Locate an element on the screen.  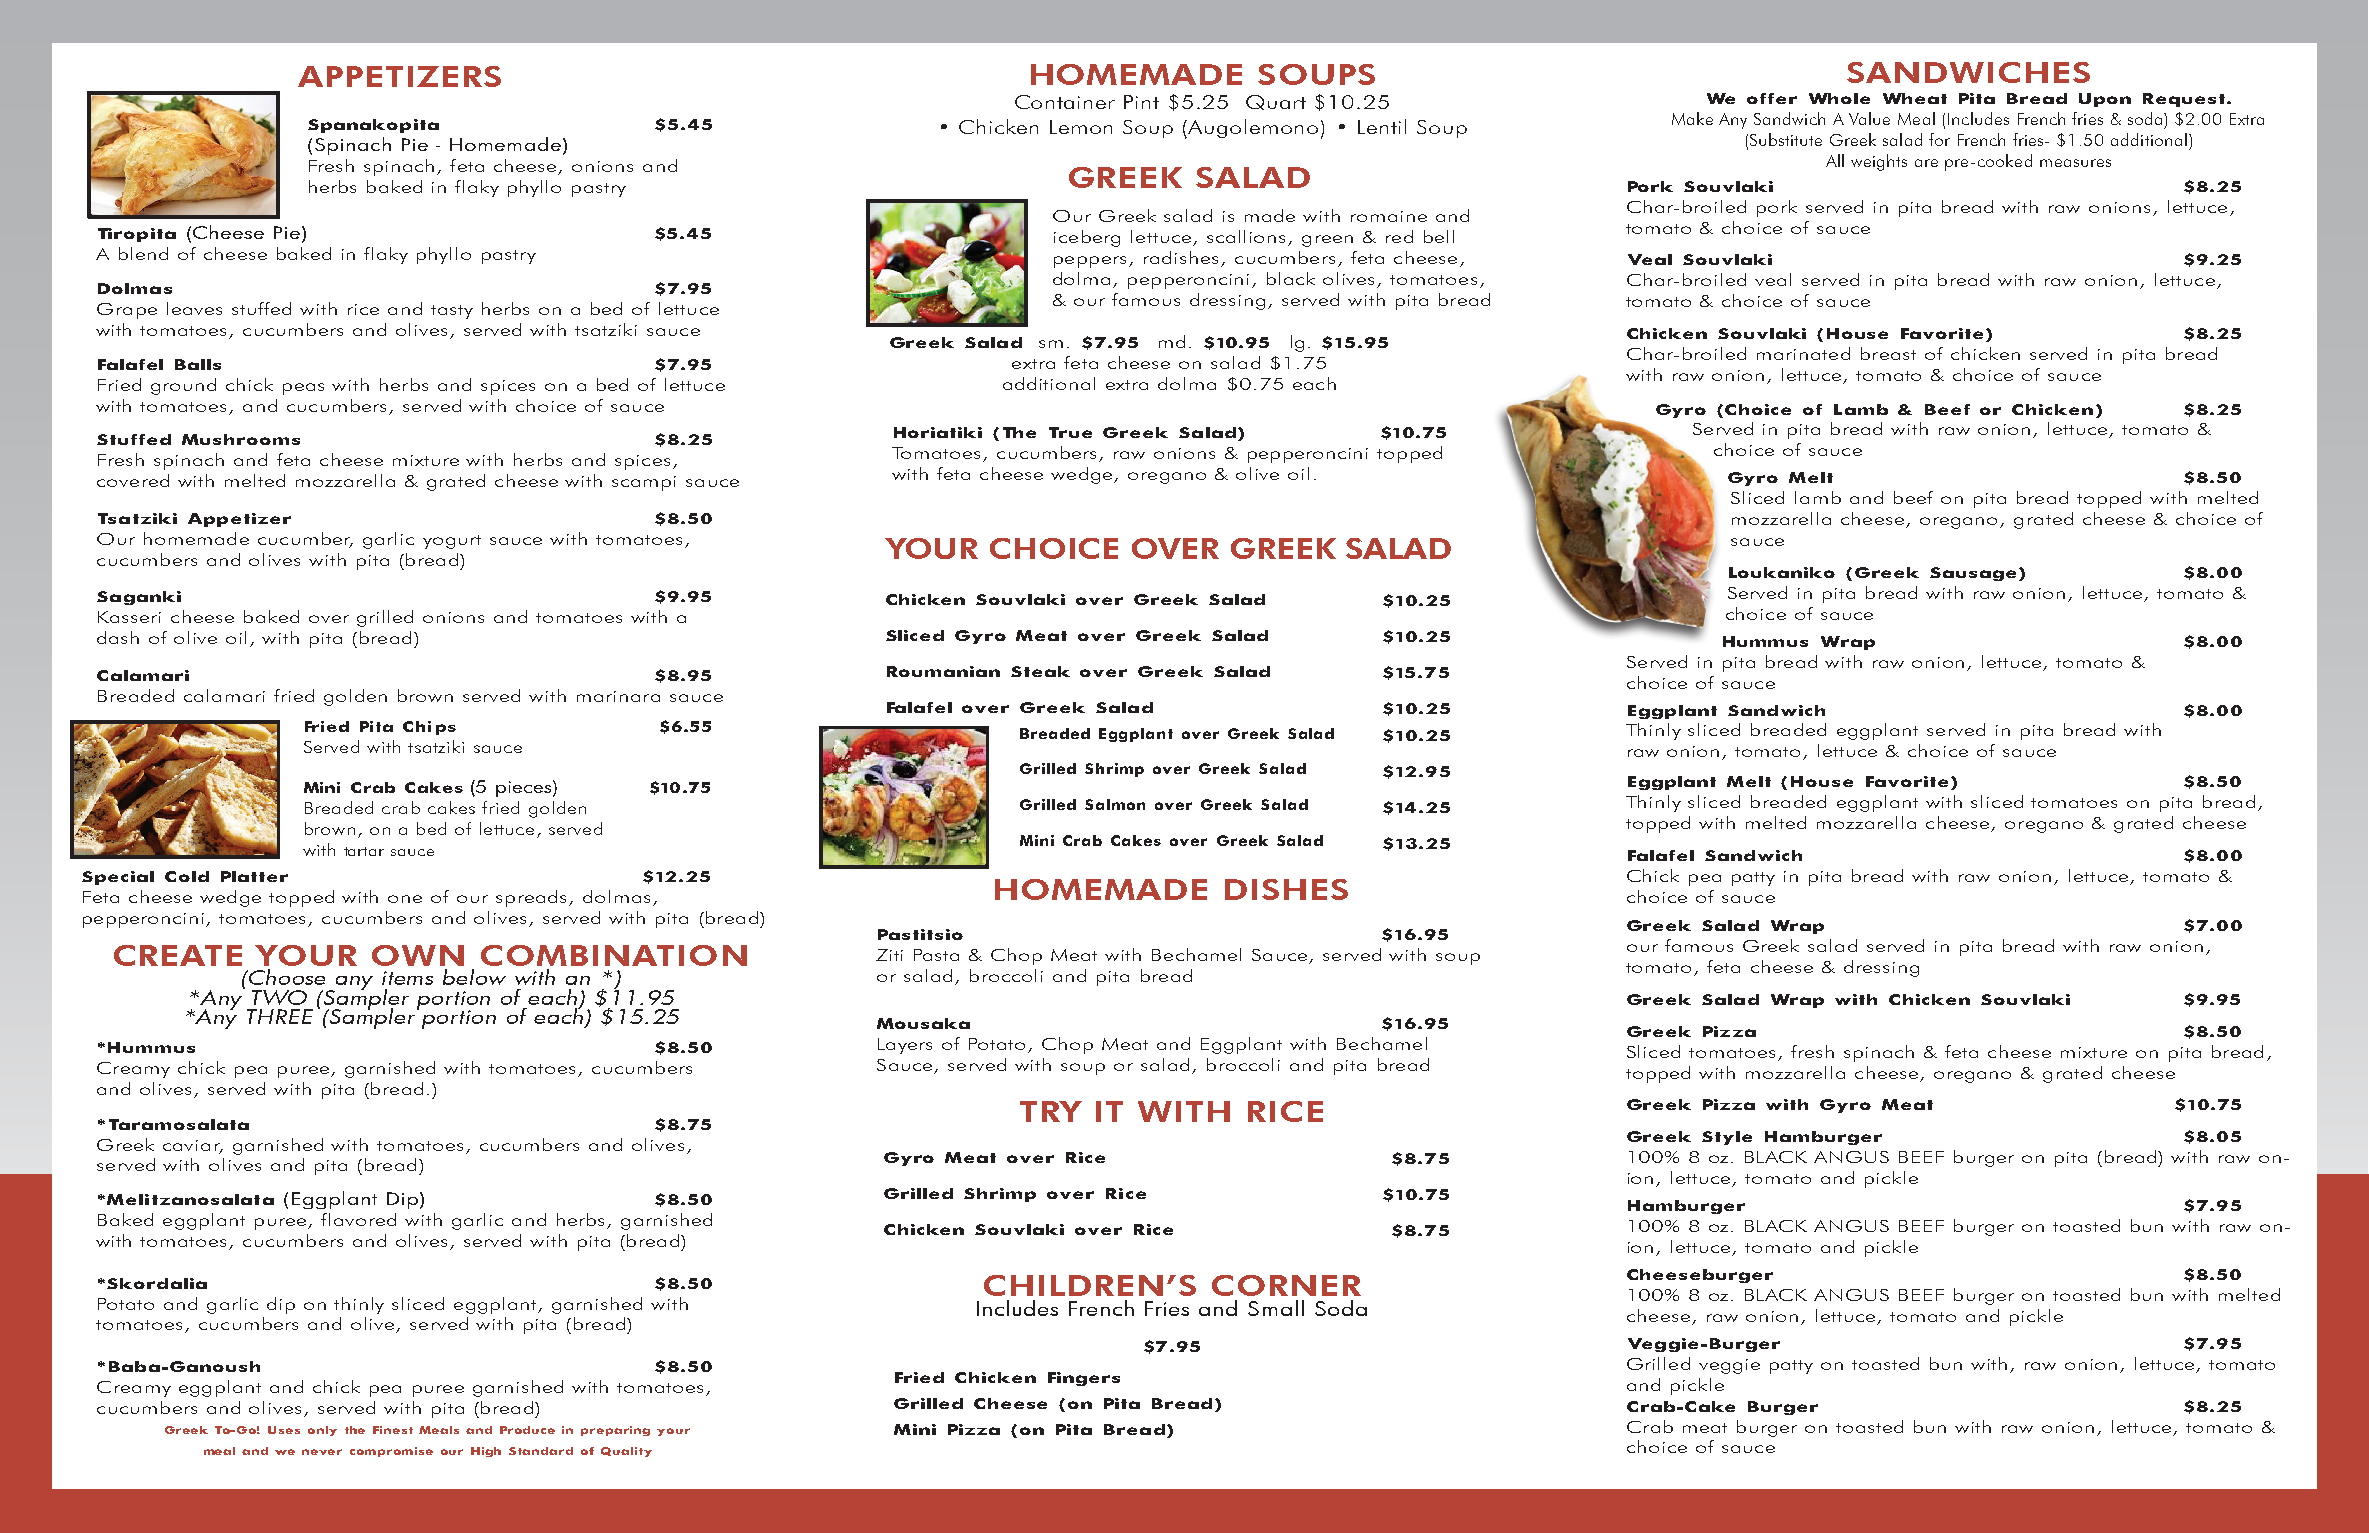
Small is located at coordinates (1276, 1308).
